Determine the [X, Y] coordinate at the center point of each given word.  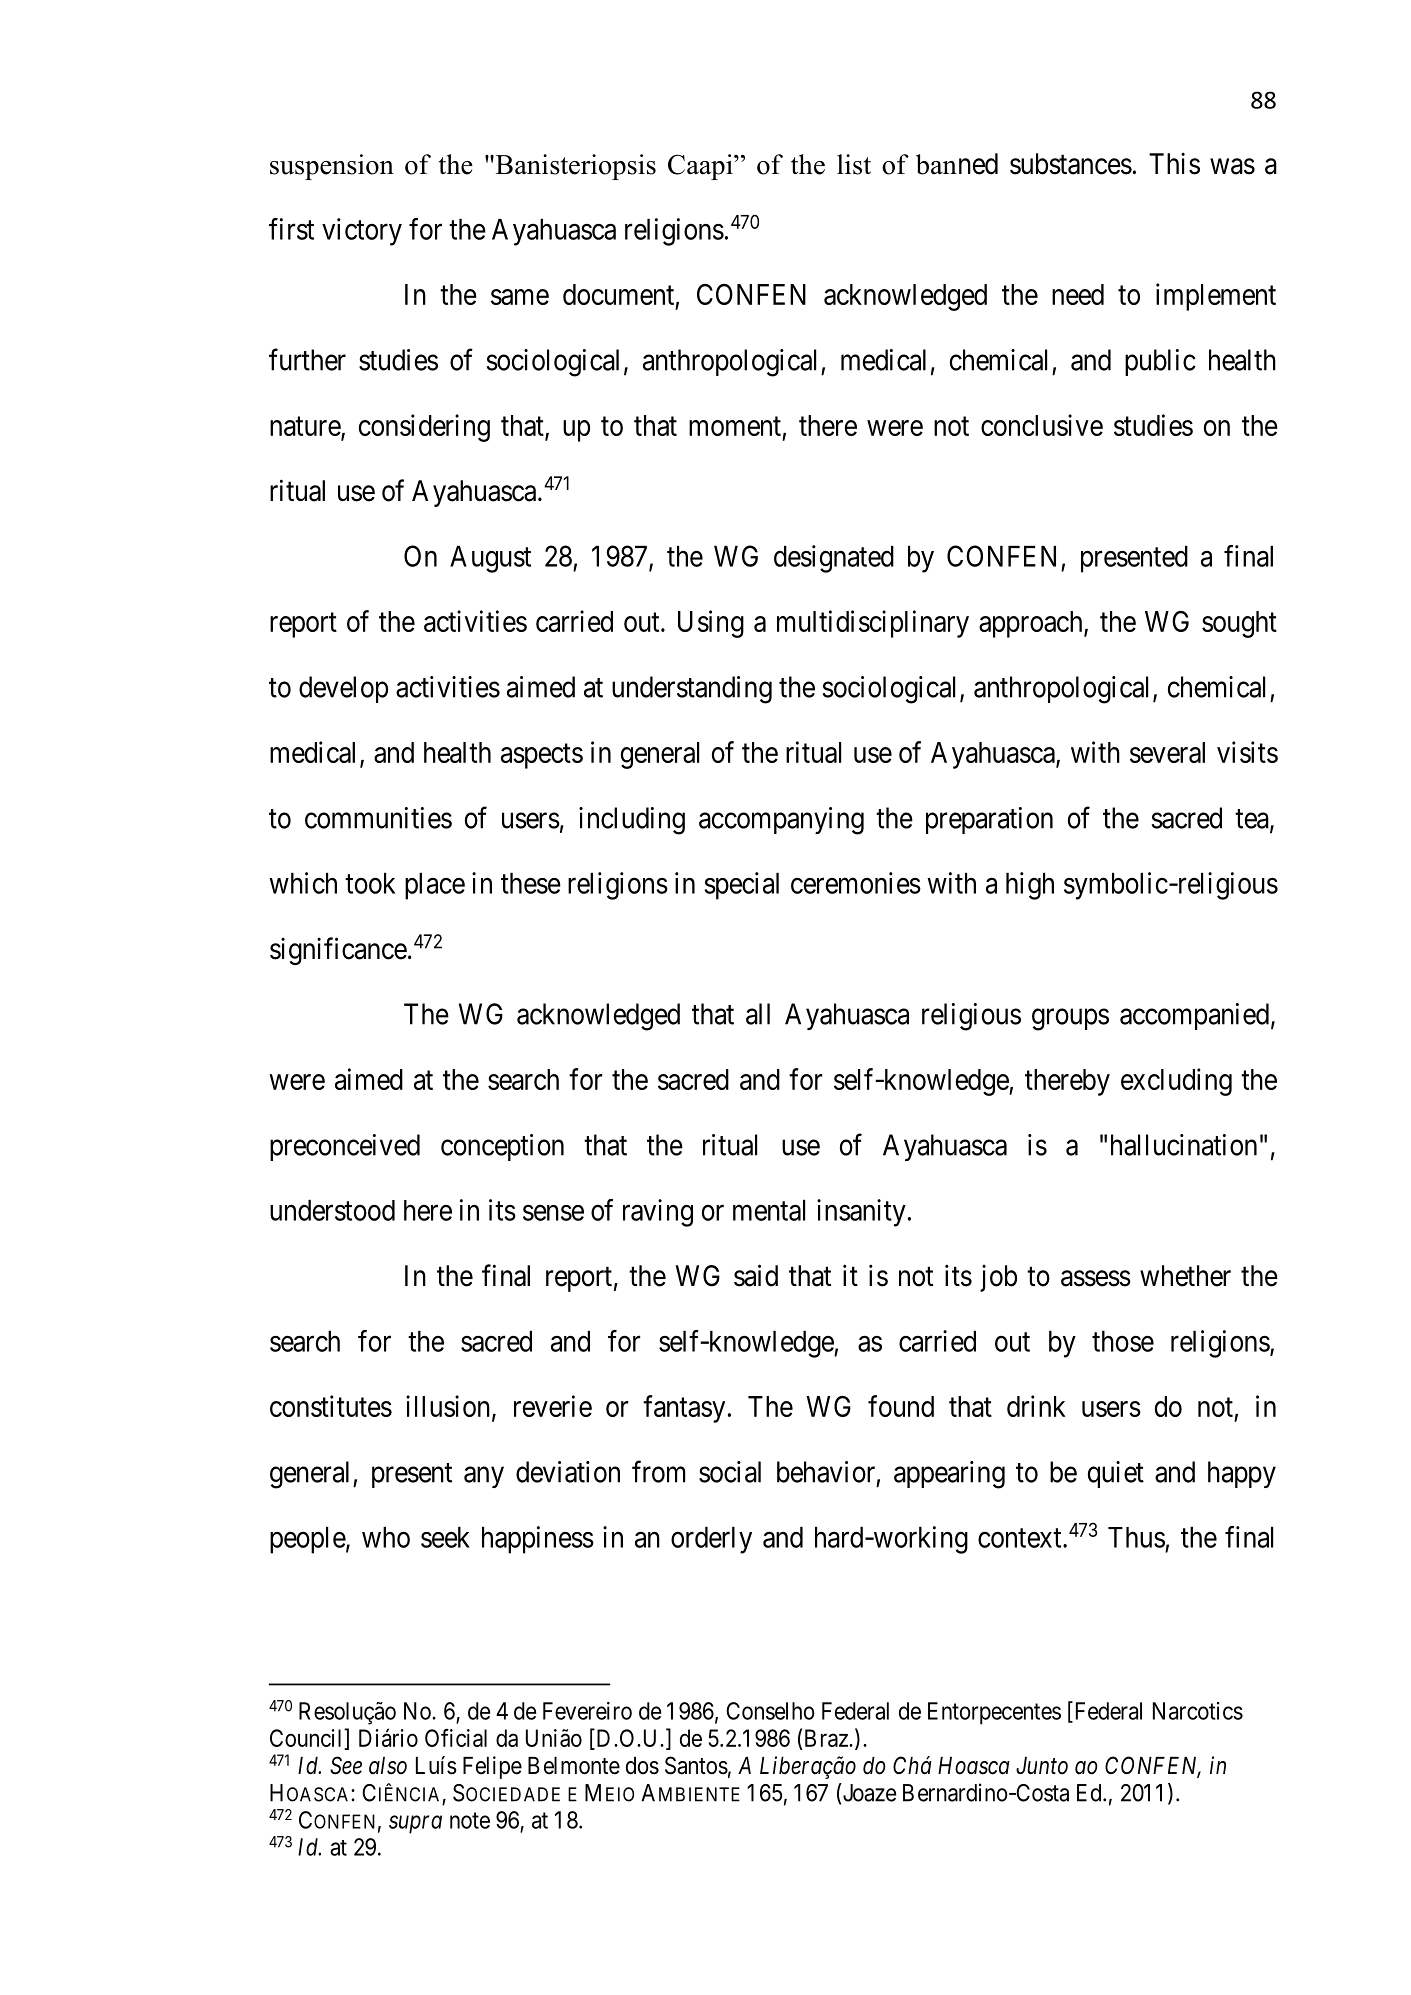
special [742, 886]
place [435, 886]
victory [362, 232]
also [388, 1766]
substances [1071, 164]
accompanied [1194, 1016]
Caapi [701, 167]
